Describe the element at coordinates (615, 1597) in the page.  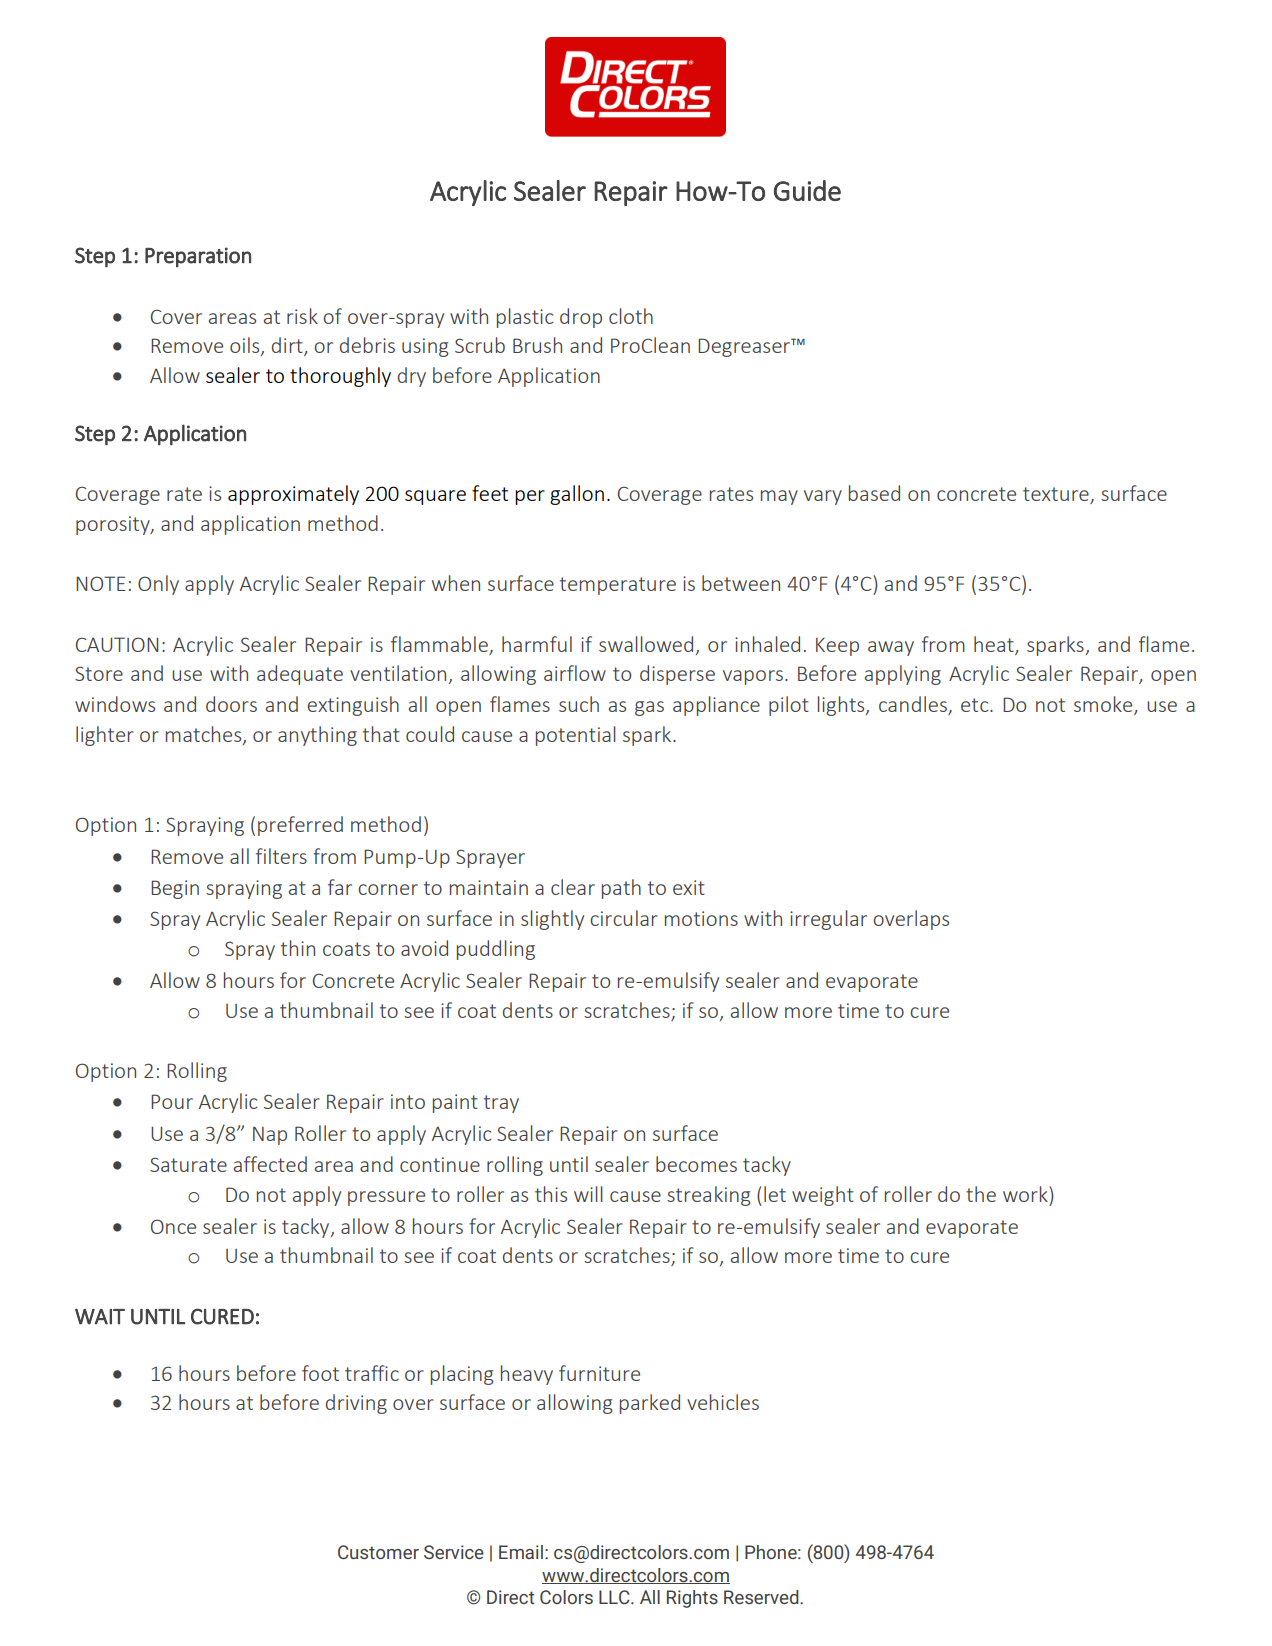
I see `LLC` at that location.
